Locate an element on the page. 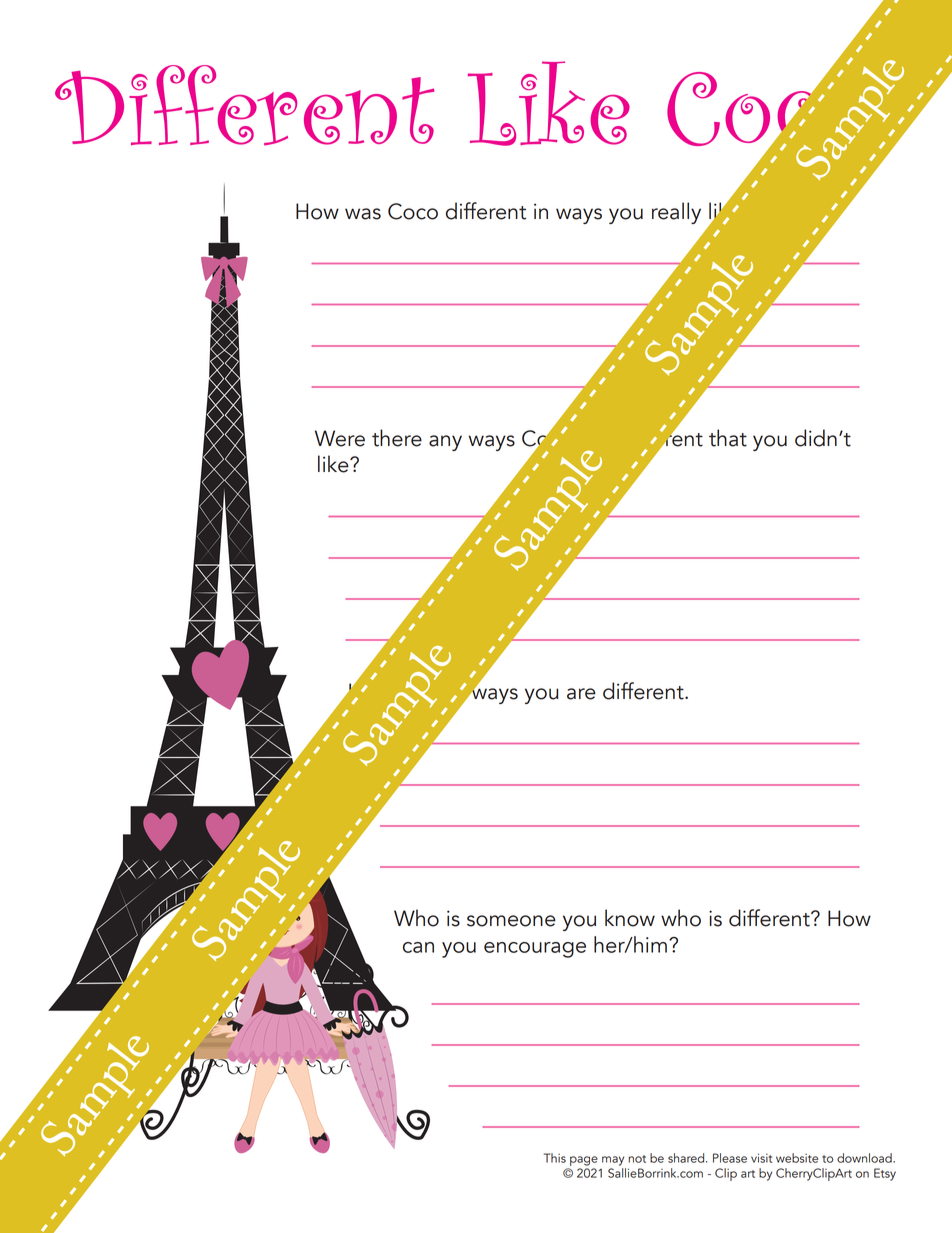 The height and width of the page is (1233, 952). not is located at coordinates (637, 1159).
